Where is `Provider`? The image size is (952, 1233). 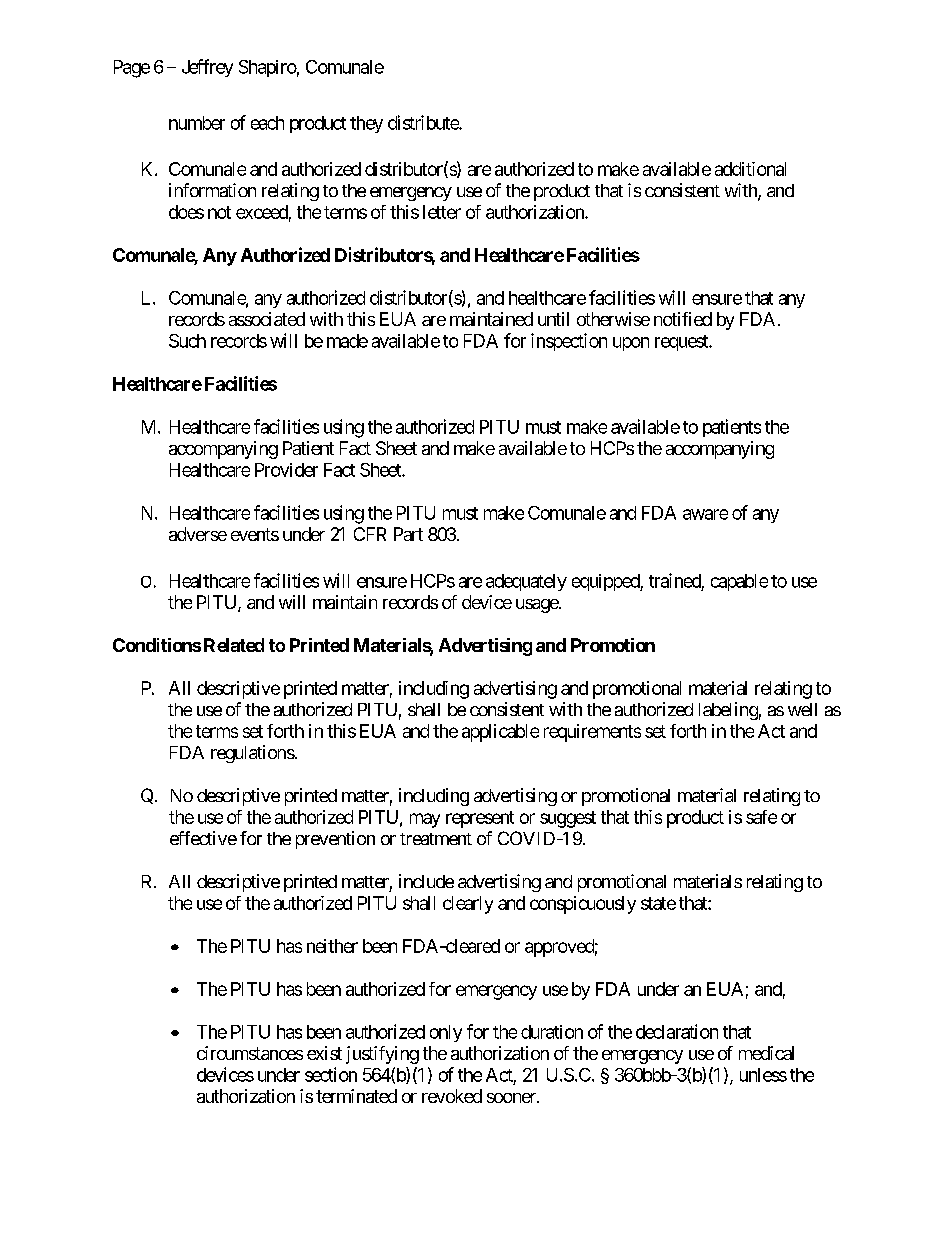
Provider is located at coordinates (286, 470).
